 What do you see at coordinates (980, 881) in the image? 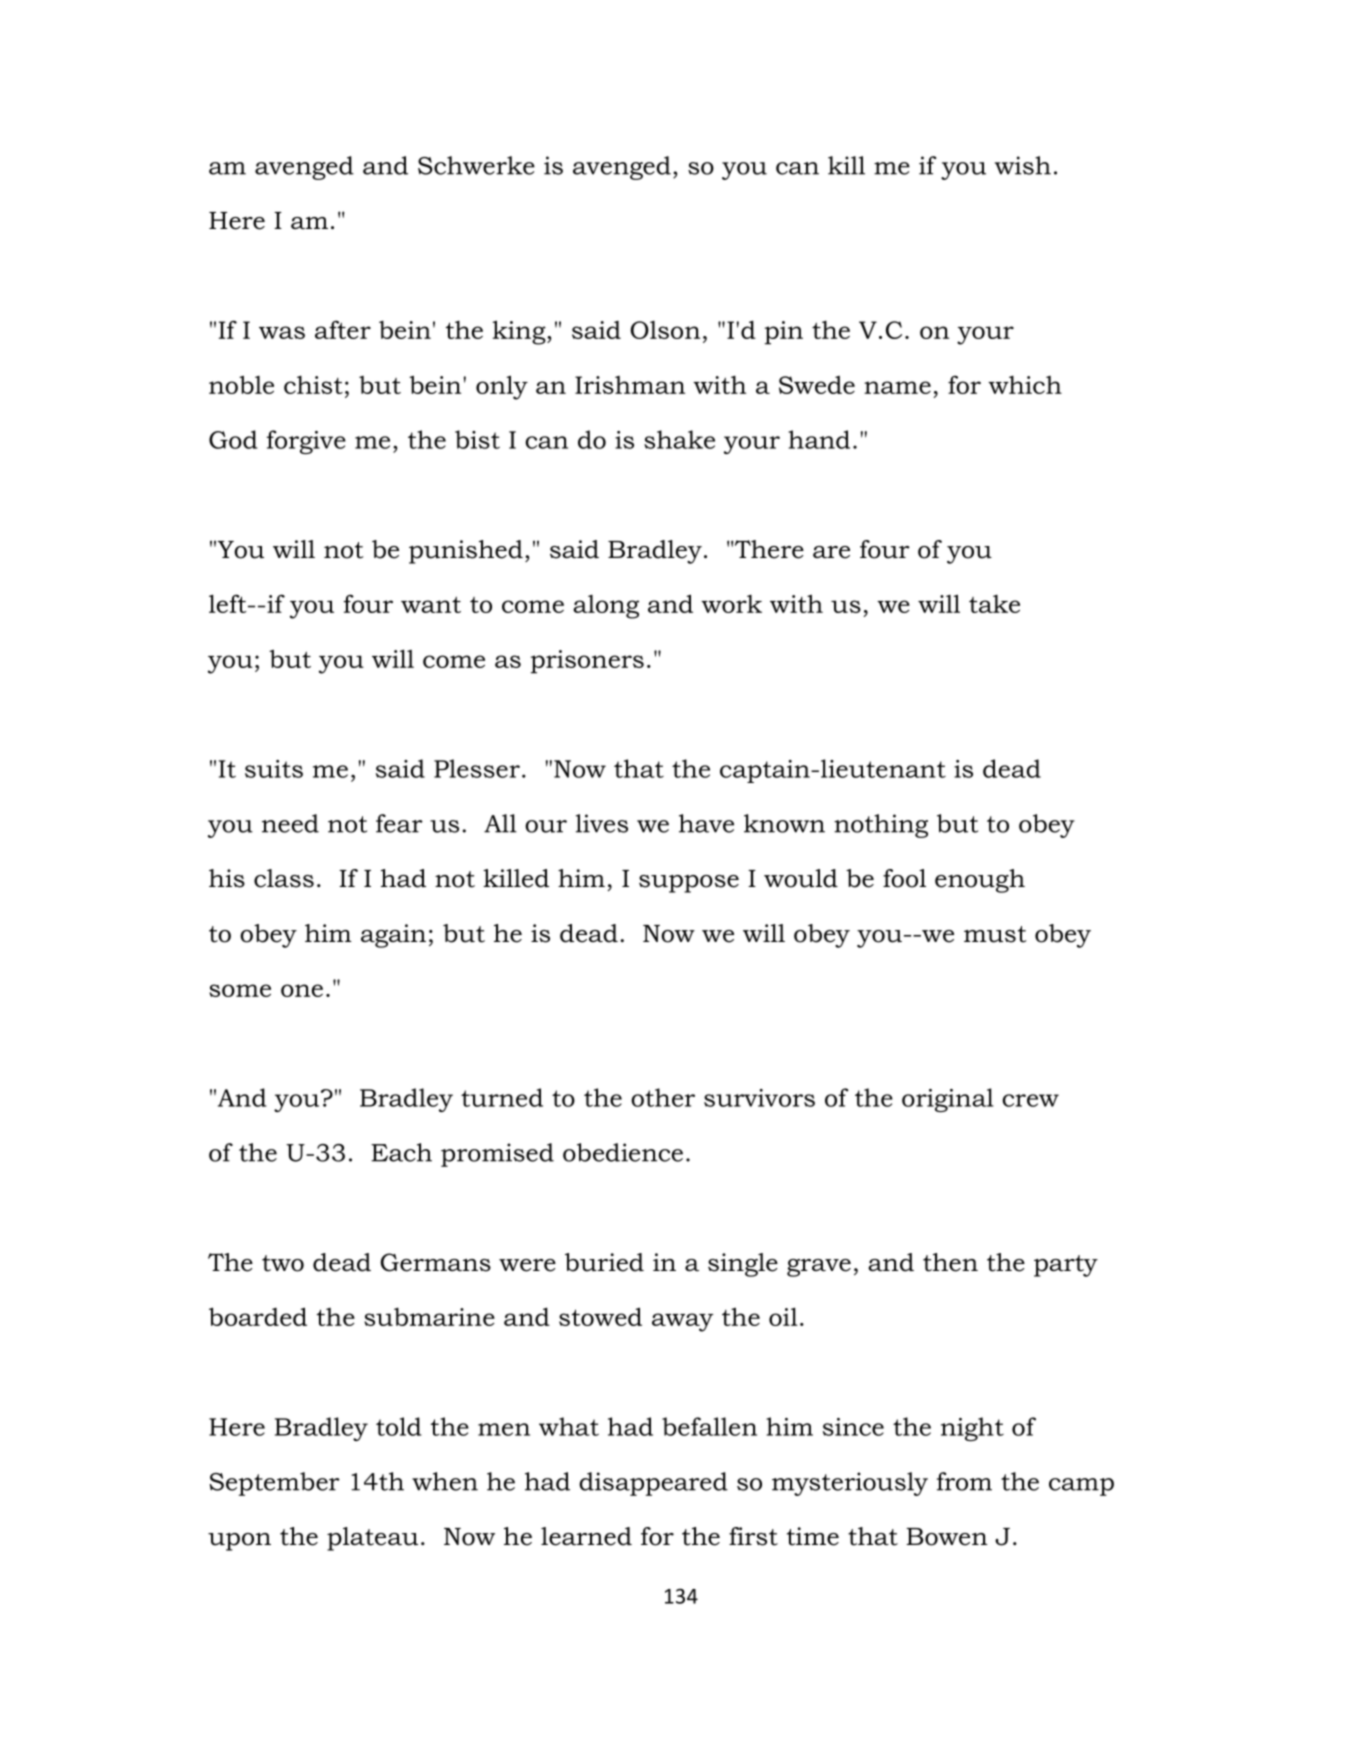
I see `enough` at bounding box center [980, 881].
